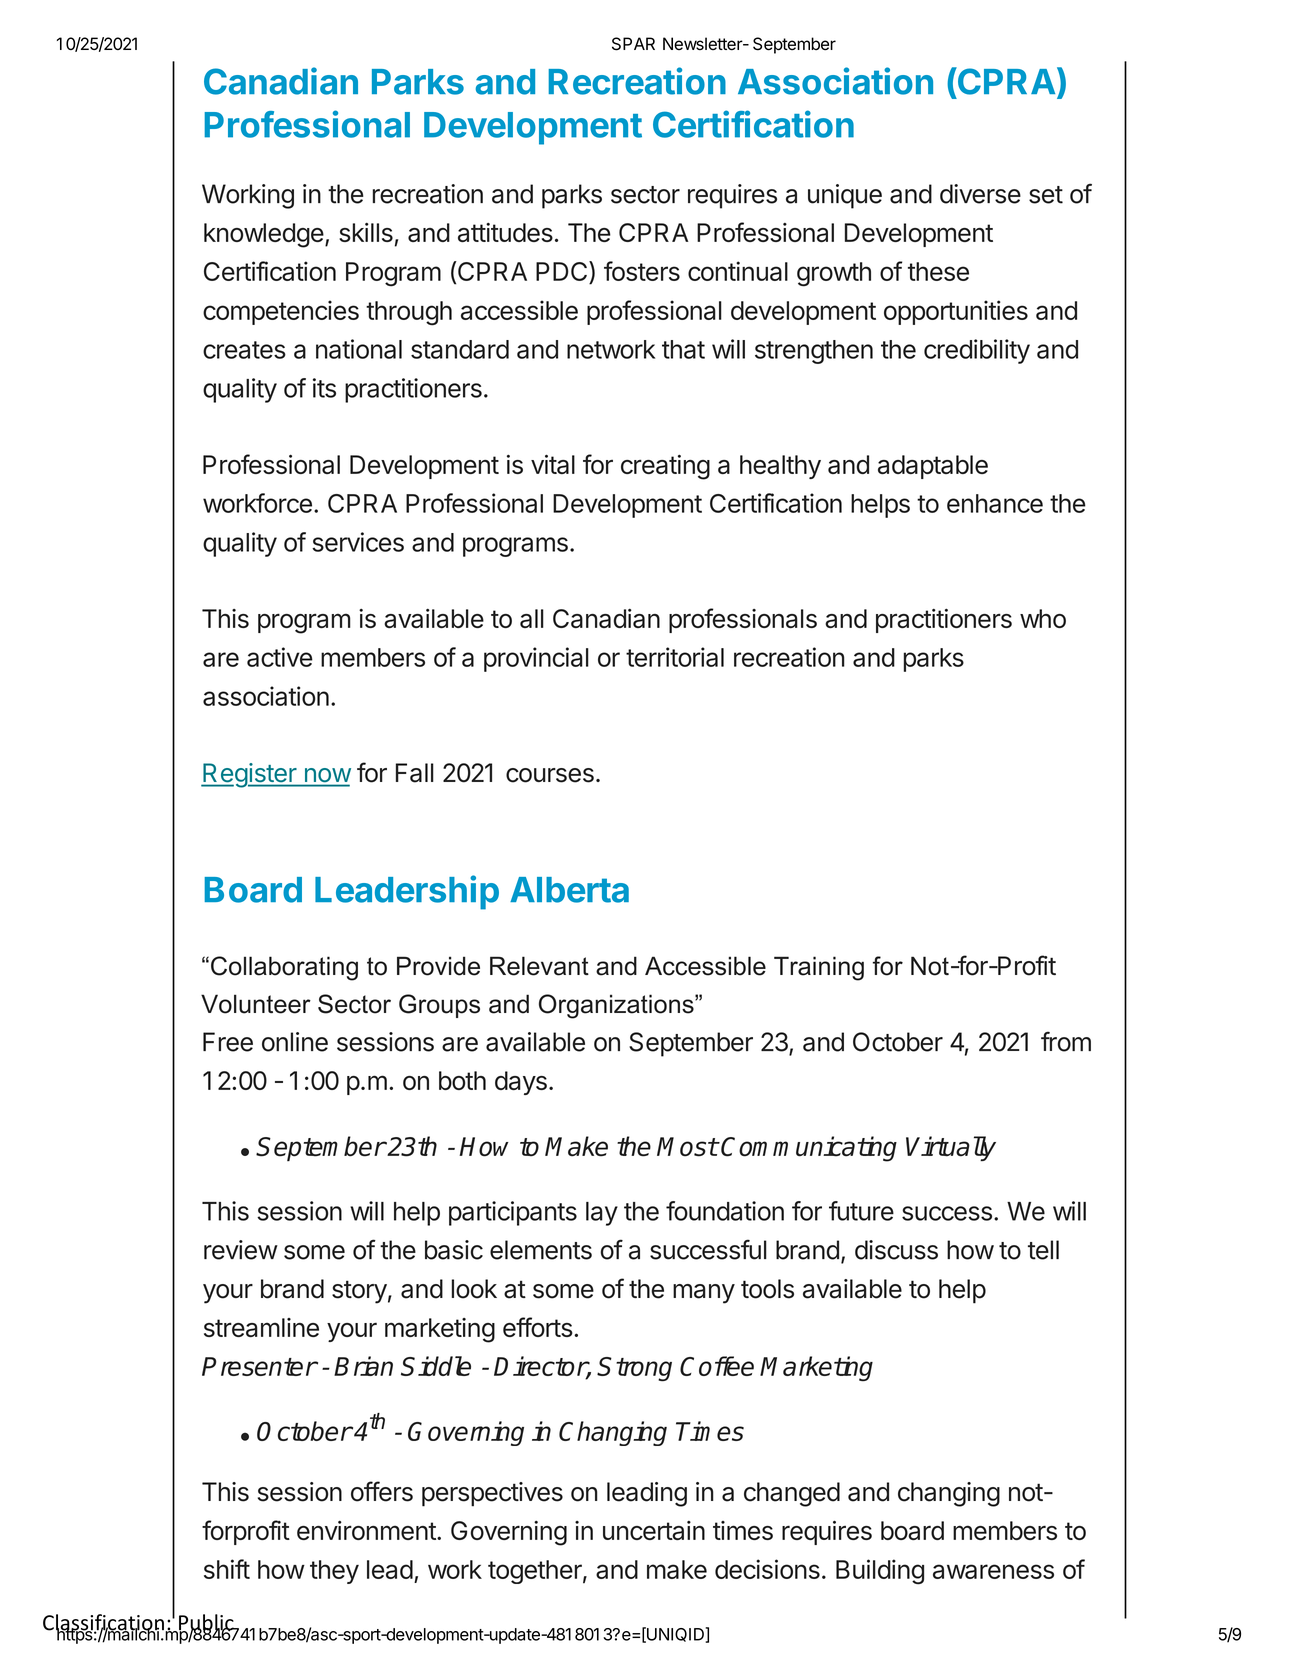  Describe the element at coordinates (249, 775) in the screenshot. I see `Register` at that location.
